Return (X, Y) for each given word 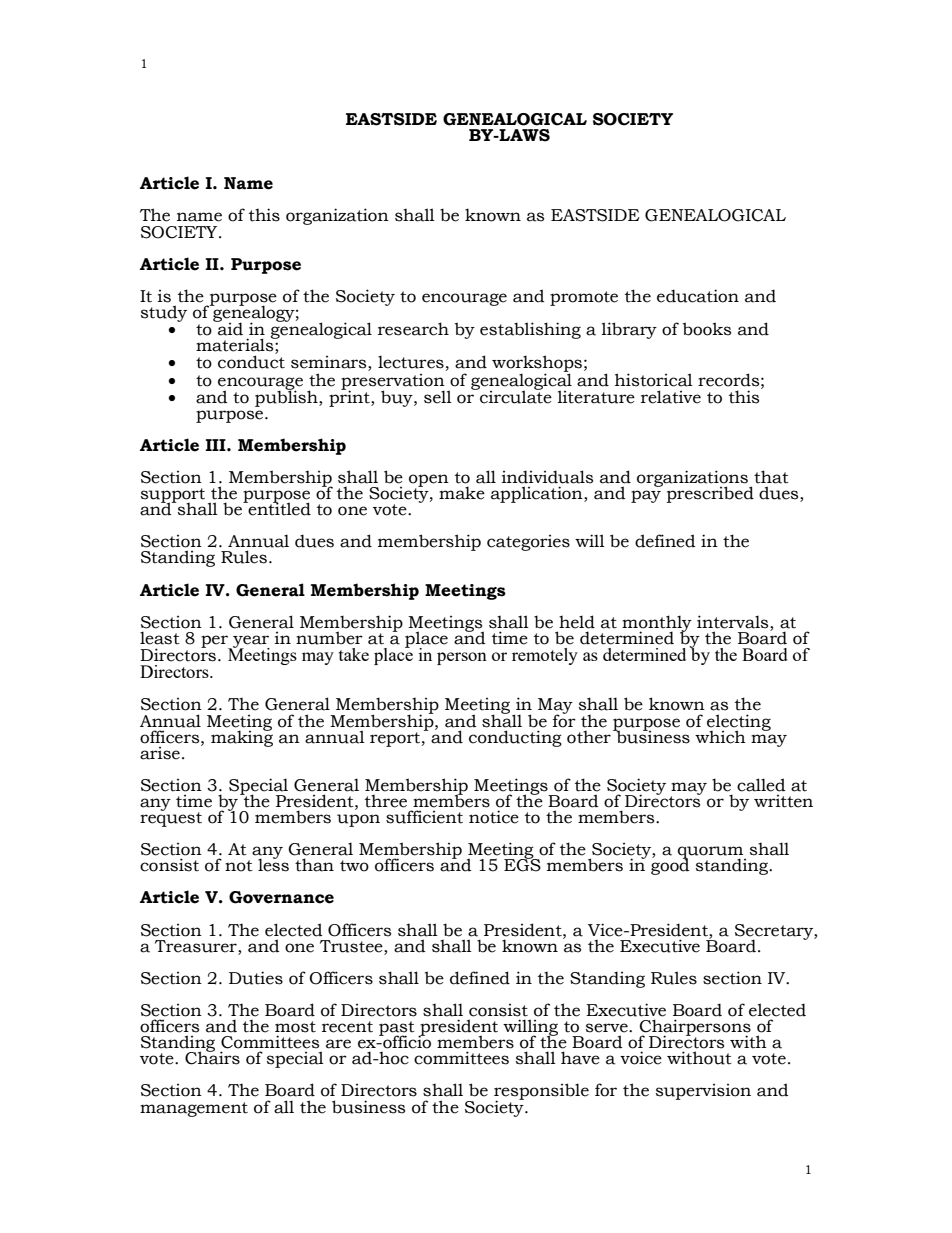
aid (229, 328)
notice (494, 817)
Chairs (212, 1057)
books (707, 329)
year (250, 642)
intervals (734, 622)
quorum (712, 853)
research (413, 329)
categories (528, 543)
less (273, 864)
